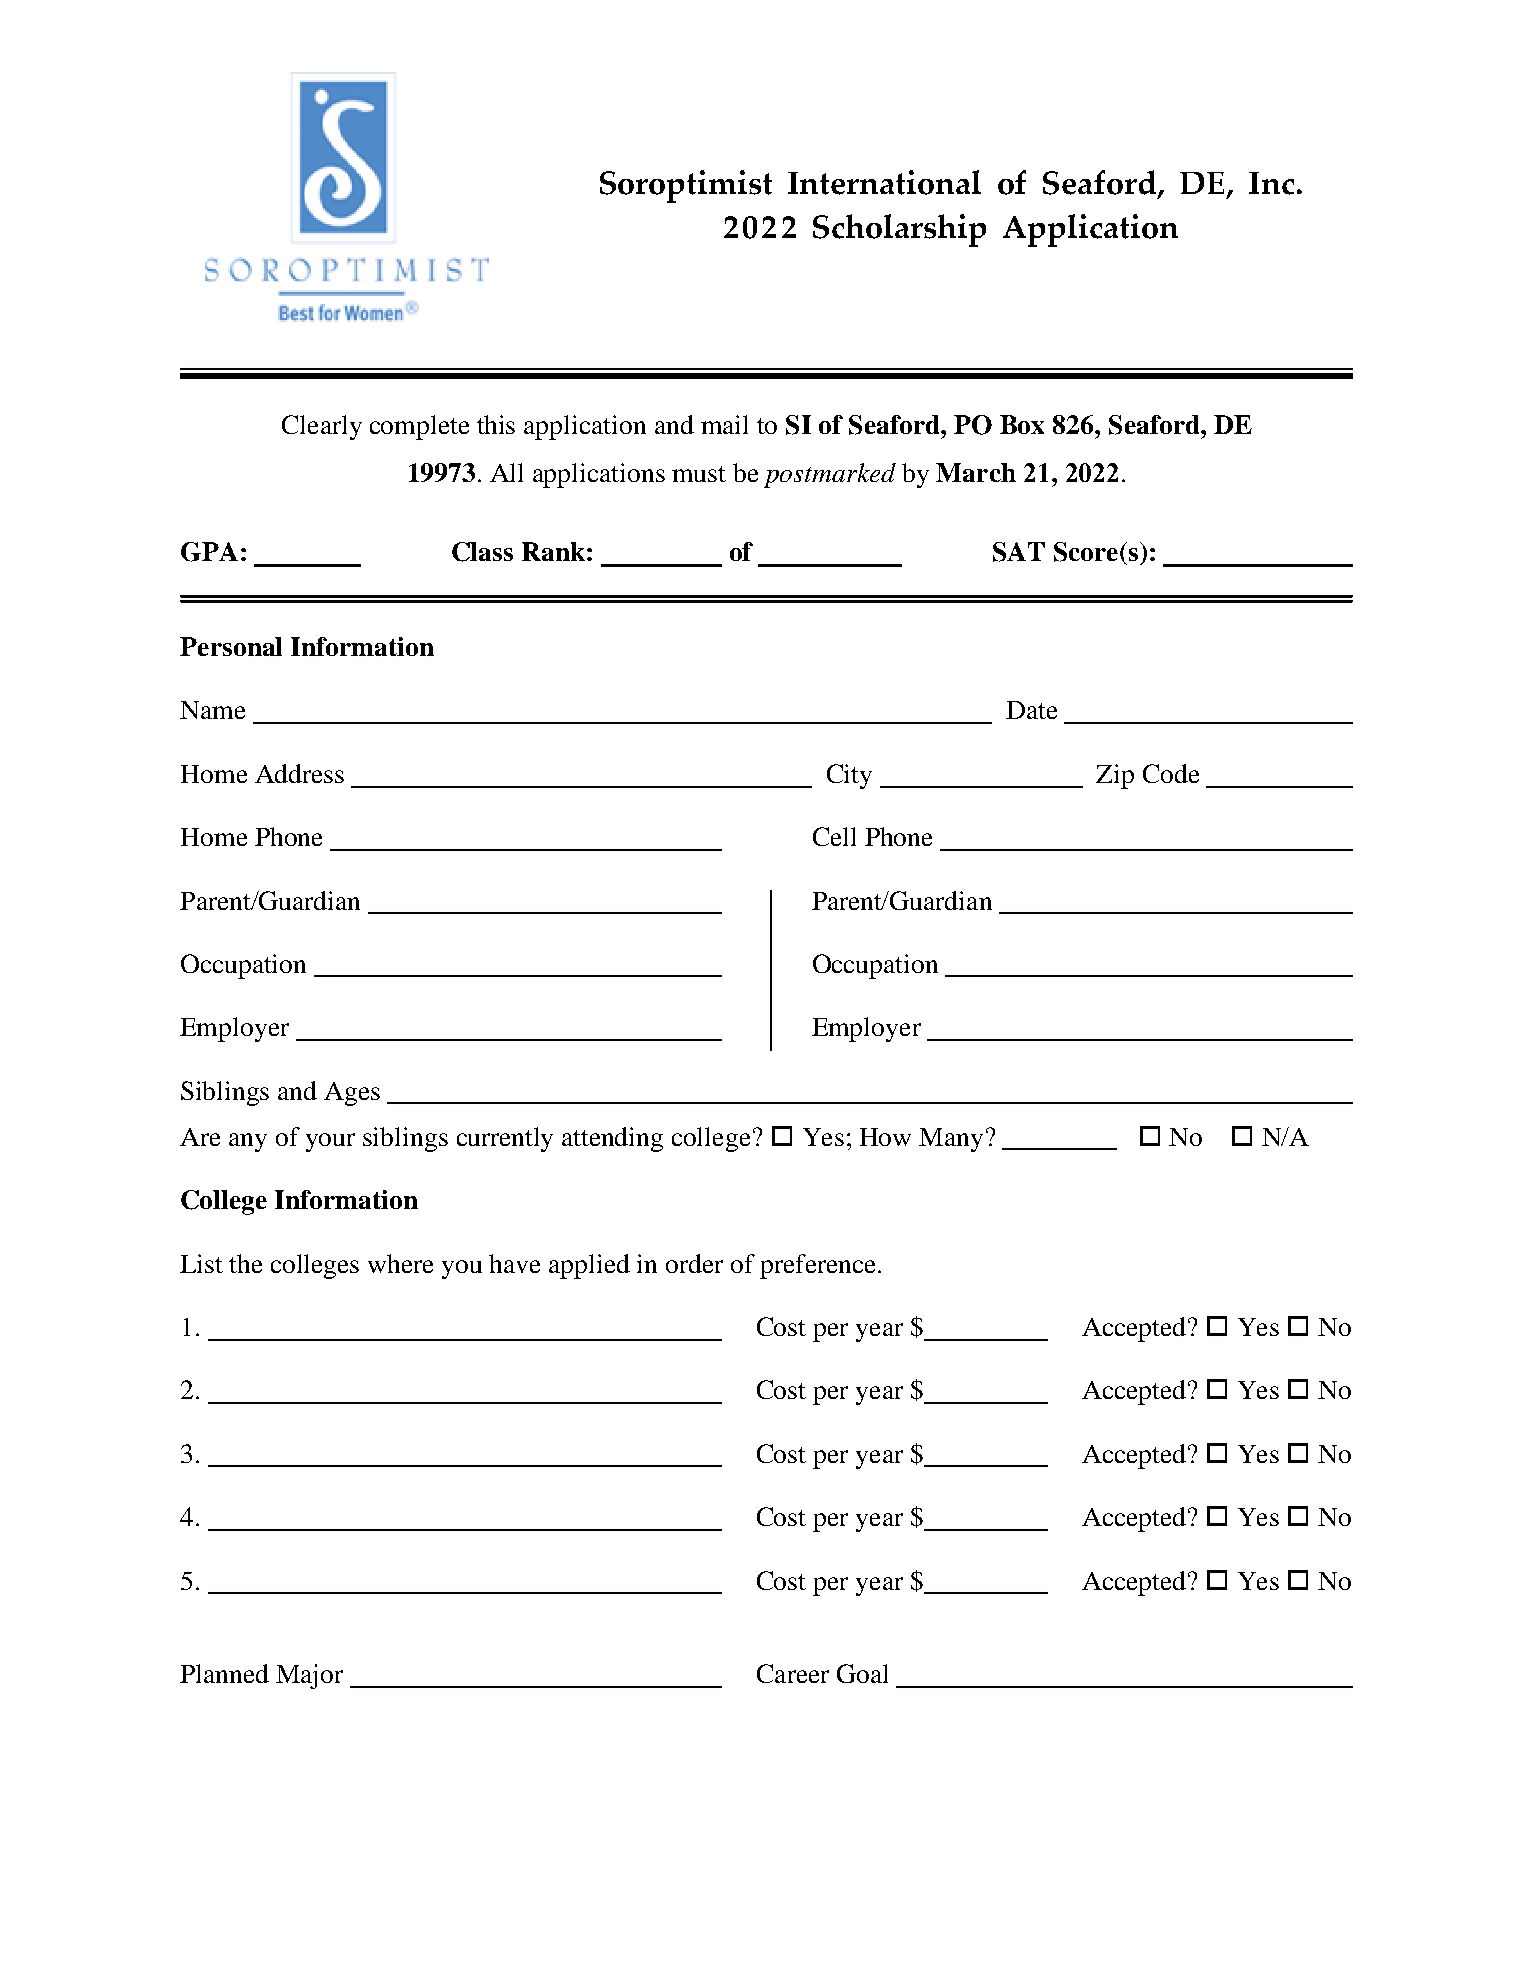 This document has height=1984, width=1533. Describe the element at coordinates (1271, 183) in the document. I see `Inc` at that location.
